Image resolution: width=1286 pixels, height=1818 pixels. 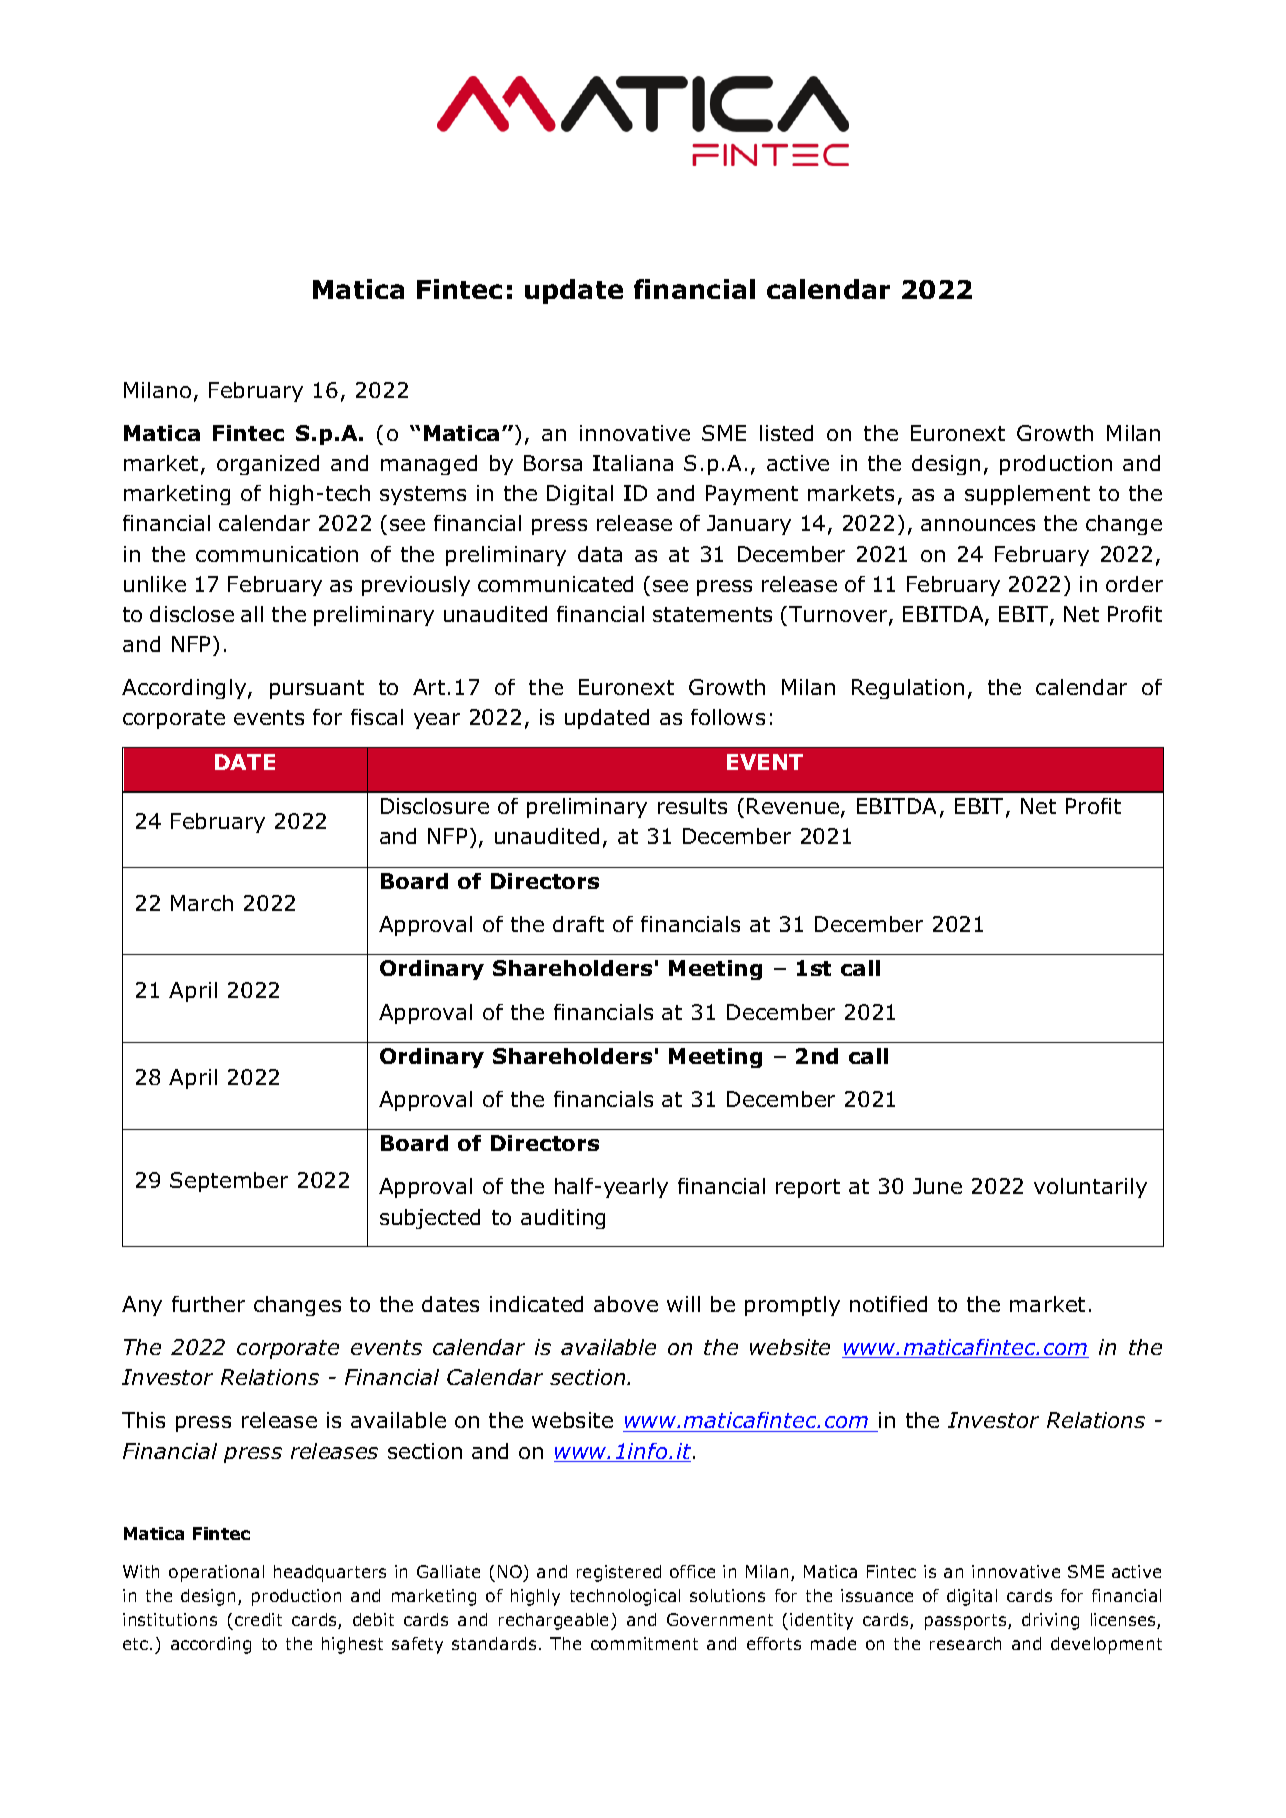 What do you see at coordinates (644, 1643) in the screenshot?
I see `commitment` at bounding box center [644, 1643].
